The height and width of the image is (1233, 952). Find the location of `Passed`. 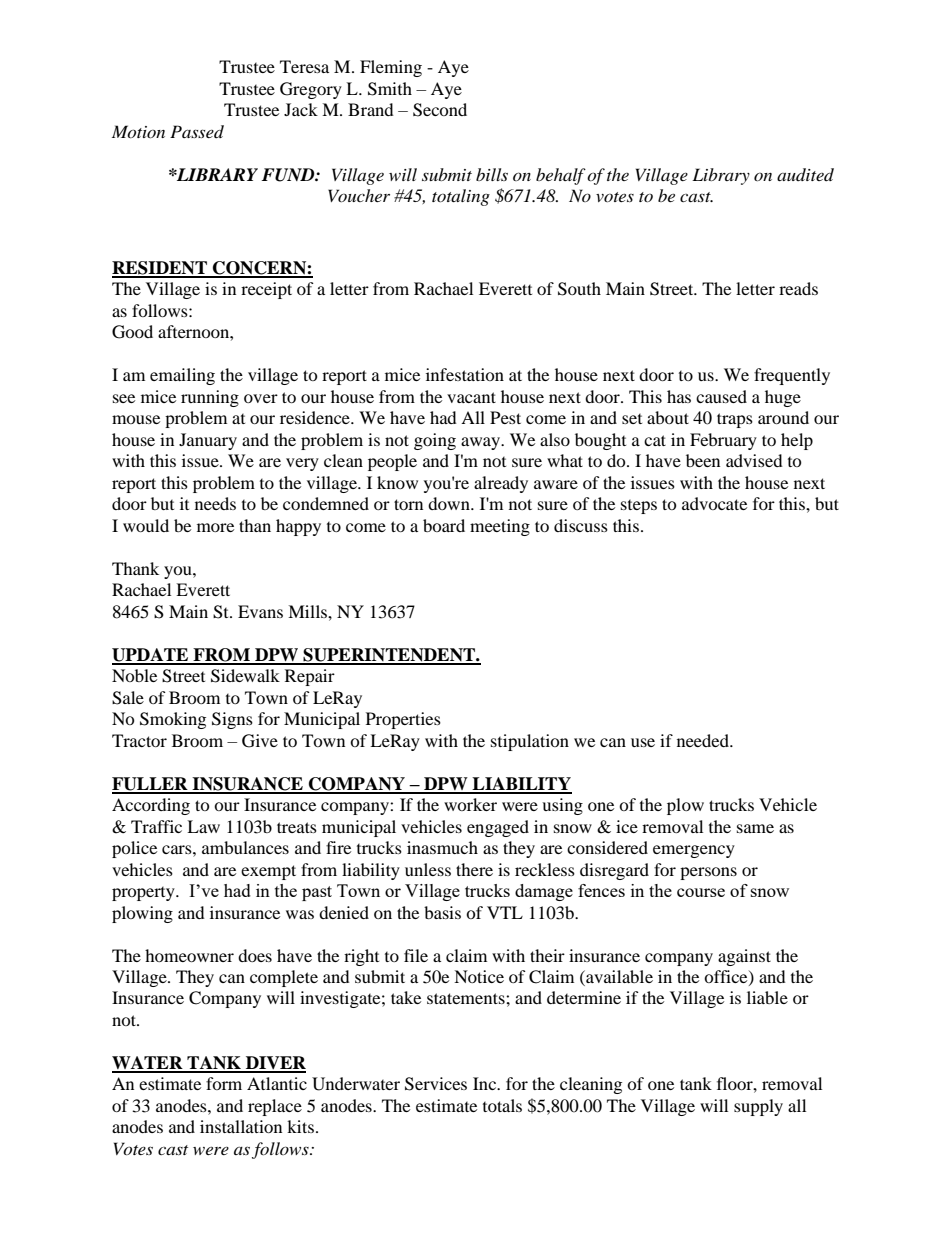

Passed is located at coordinates (197, 131).
